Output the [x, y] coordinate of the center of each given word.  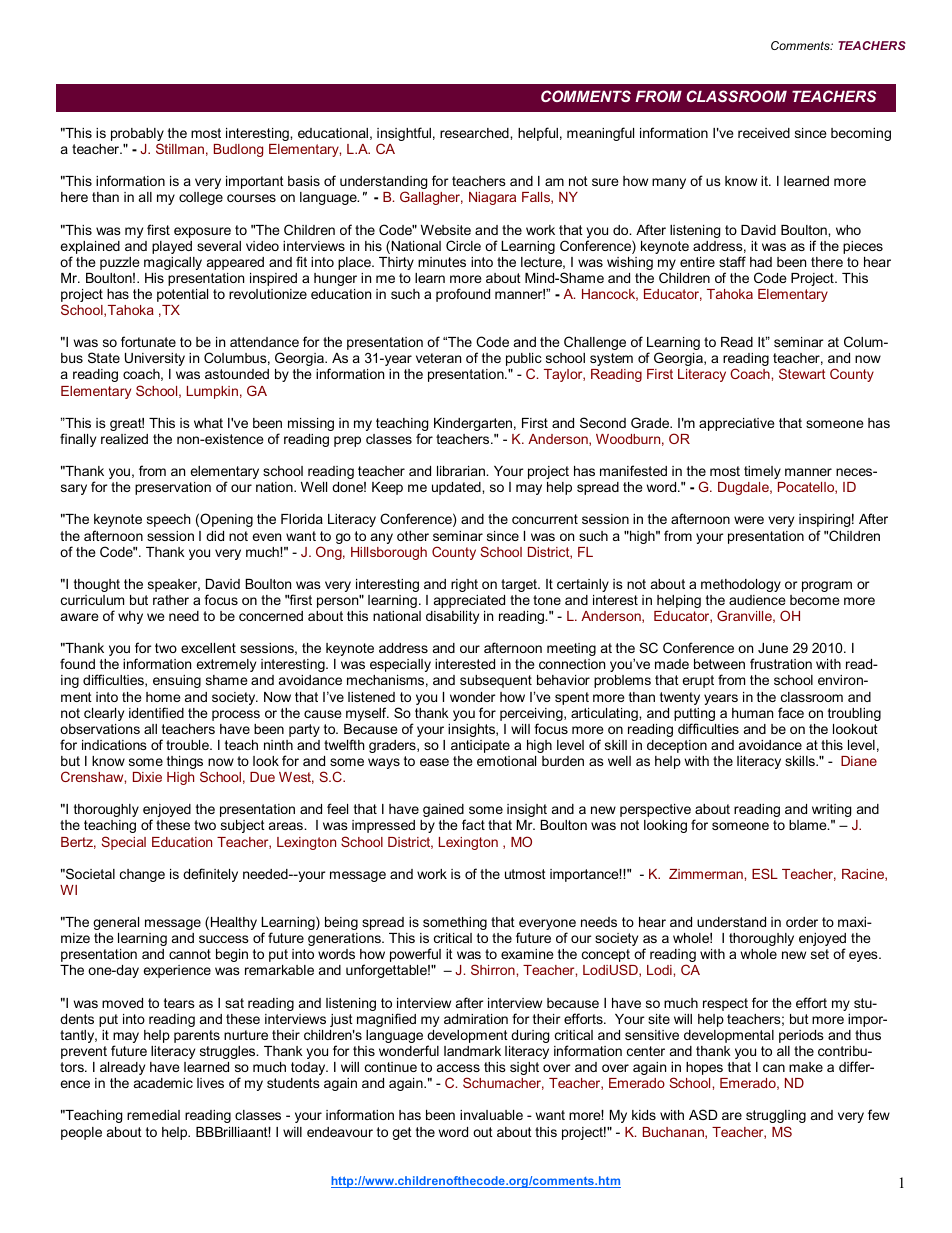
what [208, 423]
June [773, 648]
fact [473, 824]
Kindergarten [473, 424]
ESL [765, 873]
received [764, 133]
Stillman [180, 148]
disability [452, 617]
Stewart [802, 373]
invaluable [491, 1115]
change [142, 875]
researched [475, 133]
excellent [208, 648]
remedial [153, 1115]
